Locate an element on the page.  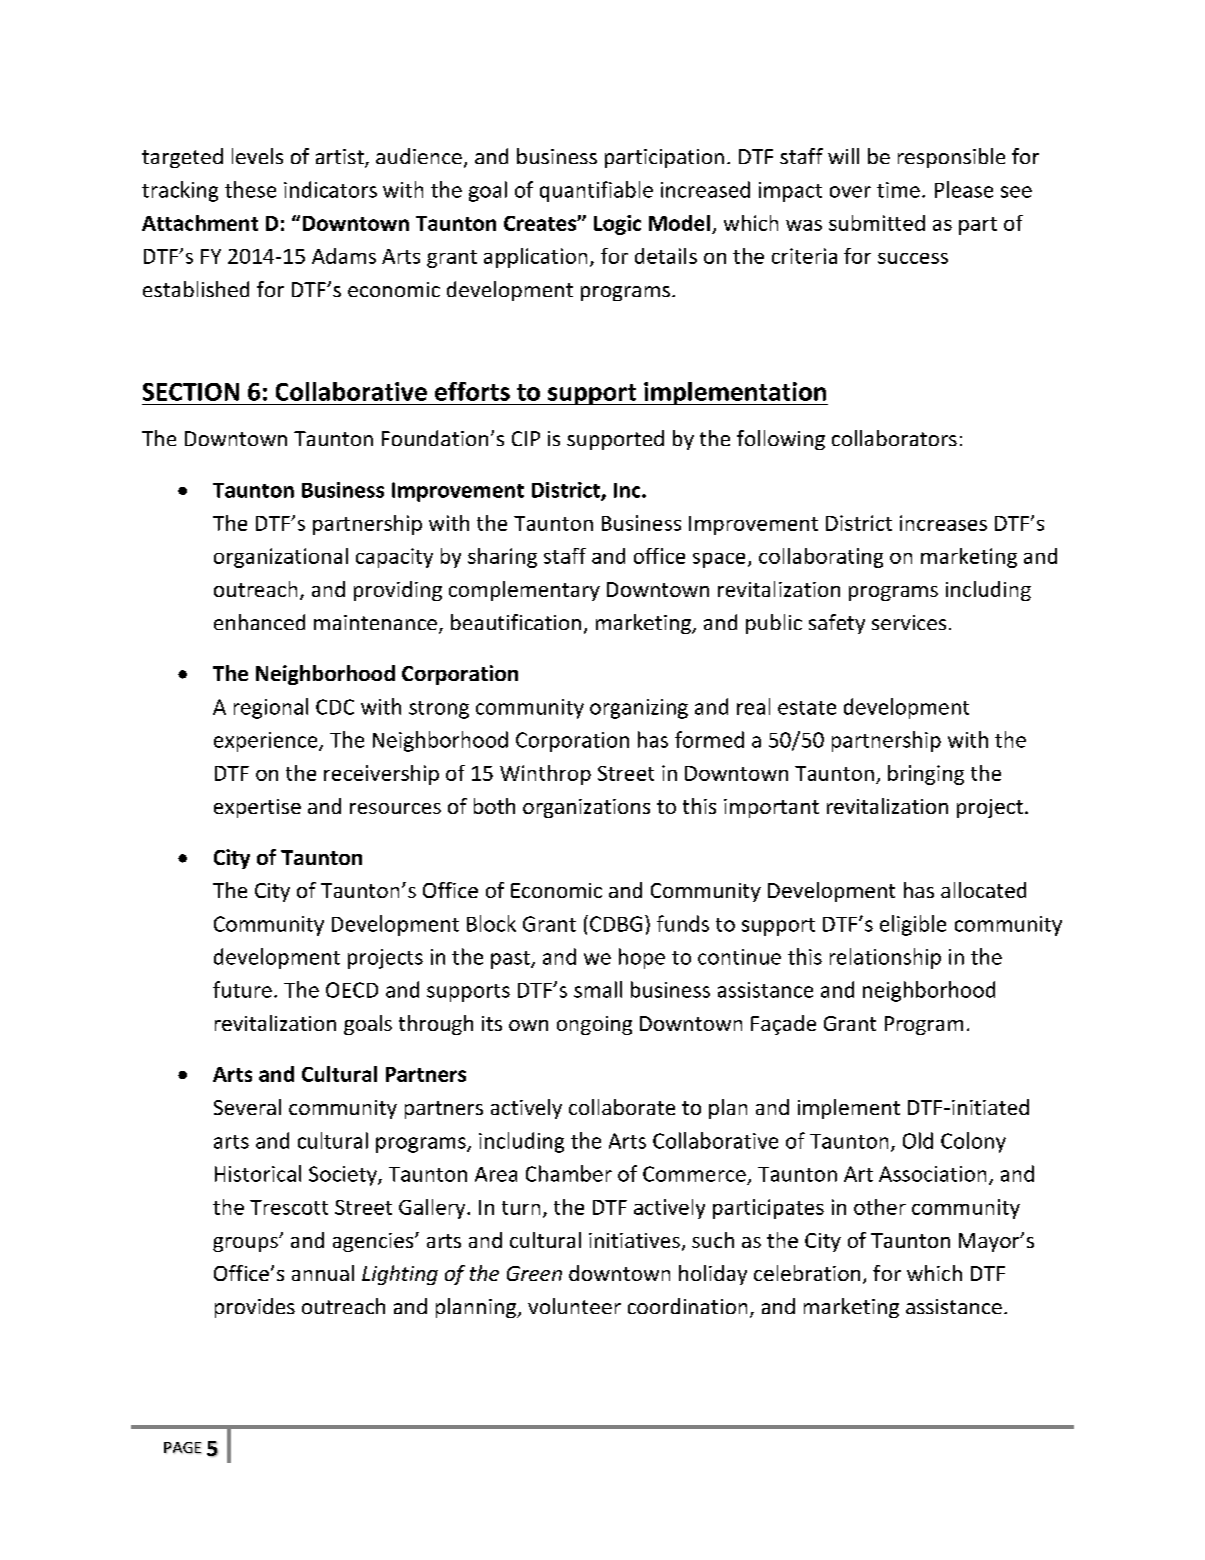
these is located at coordinates (250, 189).
